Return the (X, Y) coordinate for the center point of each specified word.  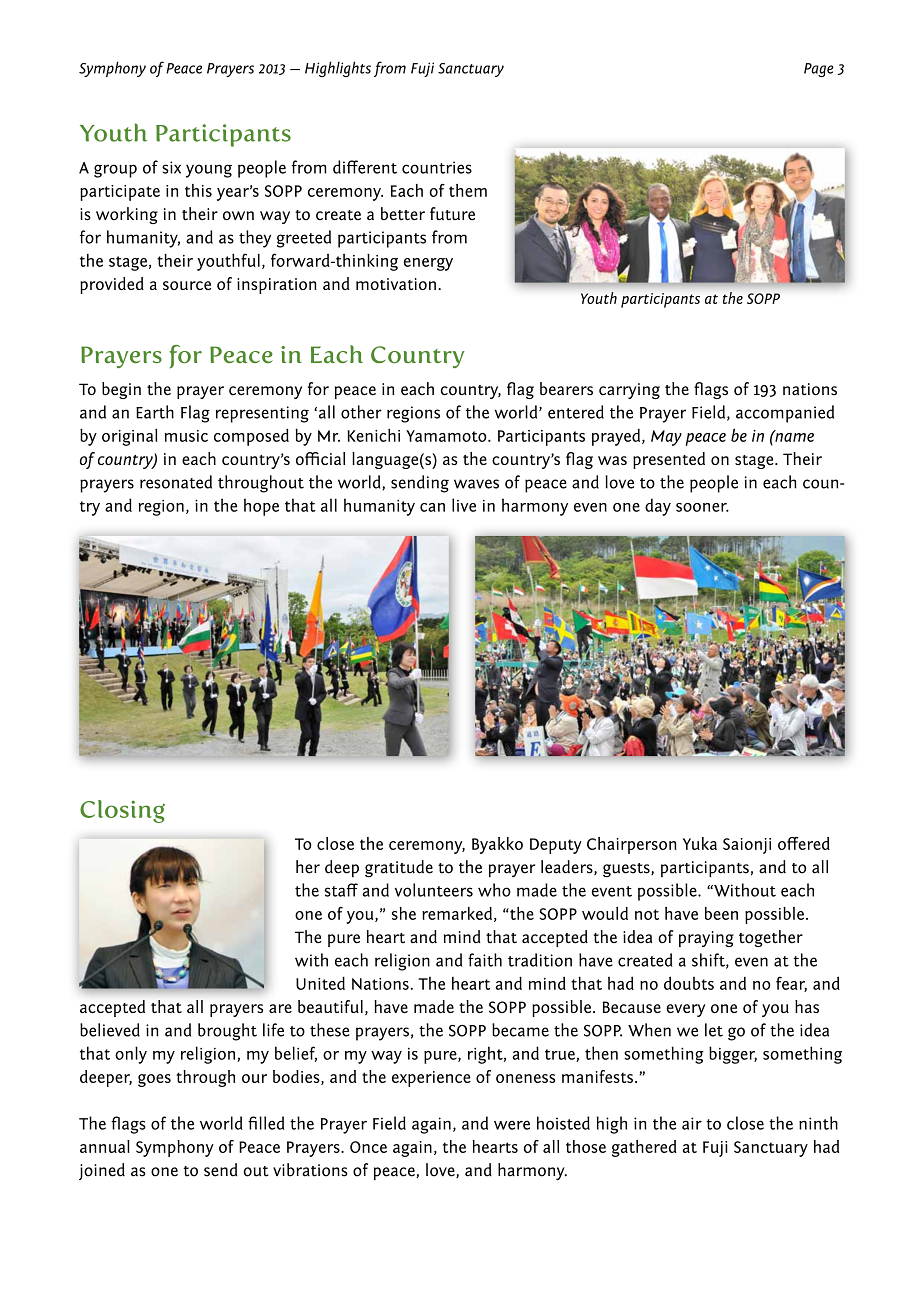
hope (261, 507)
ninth (818, 1123)
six (171, 167)
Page (819, 70)
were (512, 1125)
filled (266, 1123)
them (468, 190)
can (432, 507)
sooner (702, 507)
